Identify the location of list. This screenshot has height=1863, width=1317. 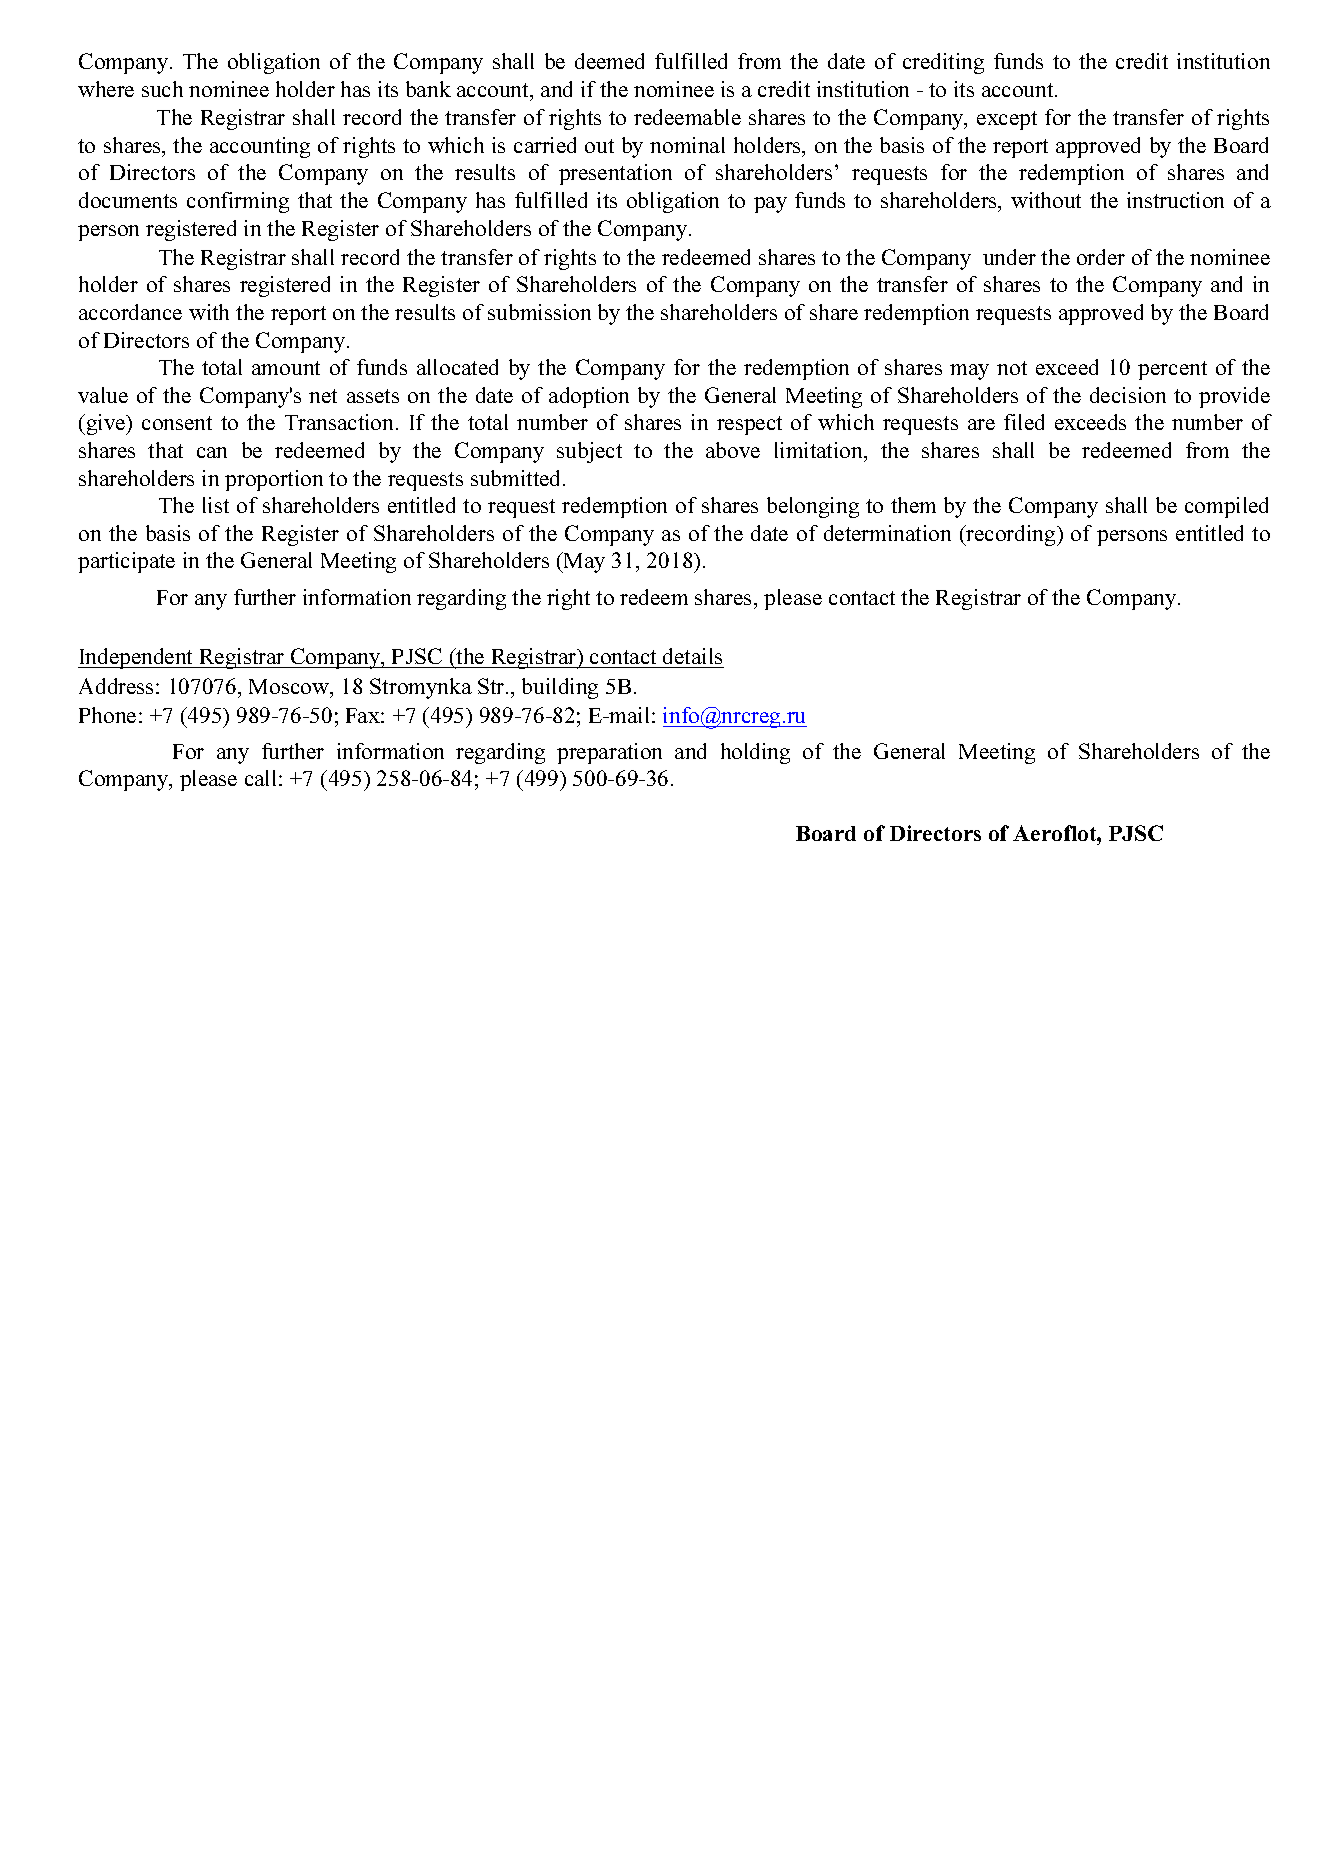
(216, 505).
